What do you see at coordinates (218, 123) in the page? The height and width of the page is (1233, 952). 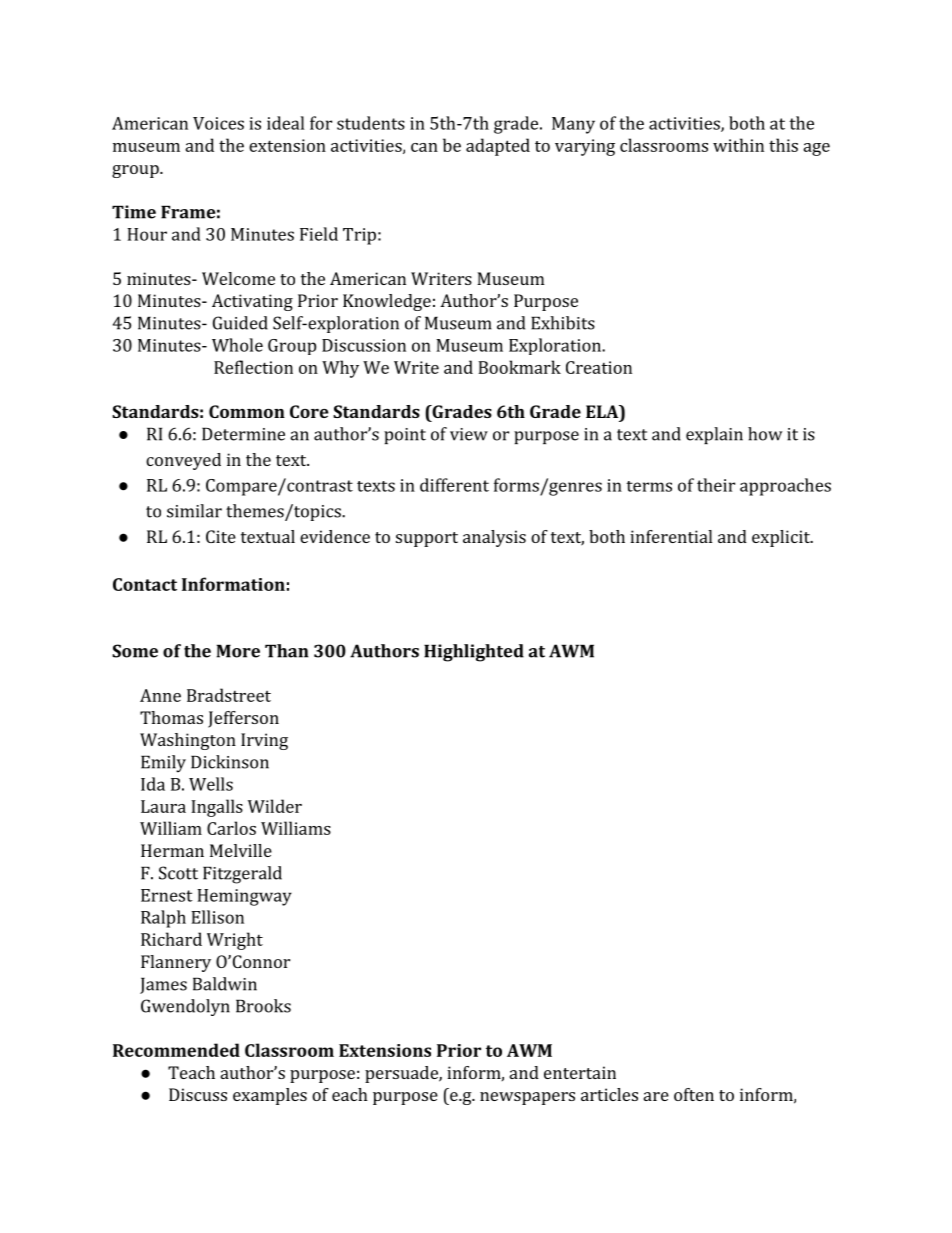 I see `Voices` at bounding box center [218, 123].
